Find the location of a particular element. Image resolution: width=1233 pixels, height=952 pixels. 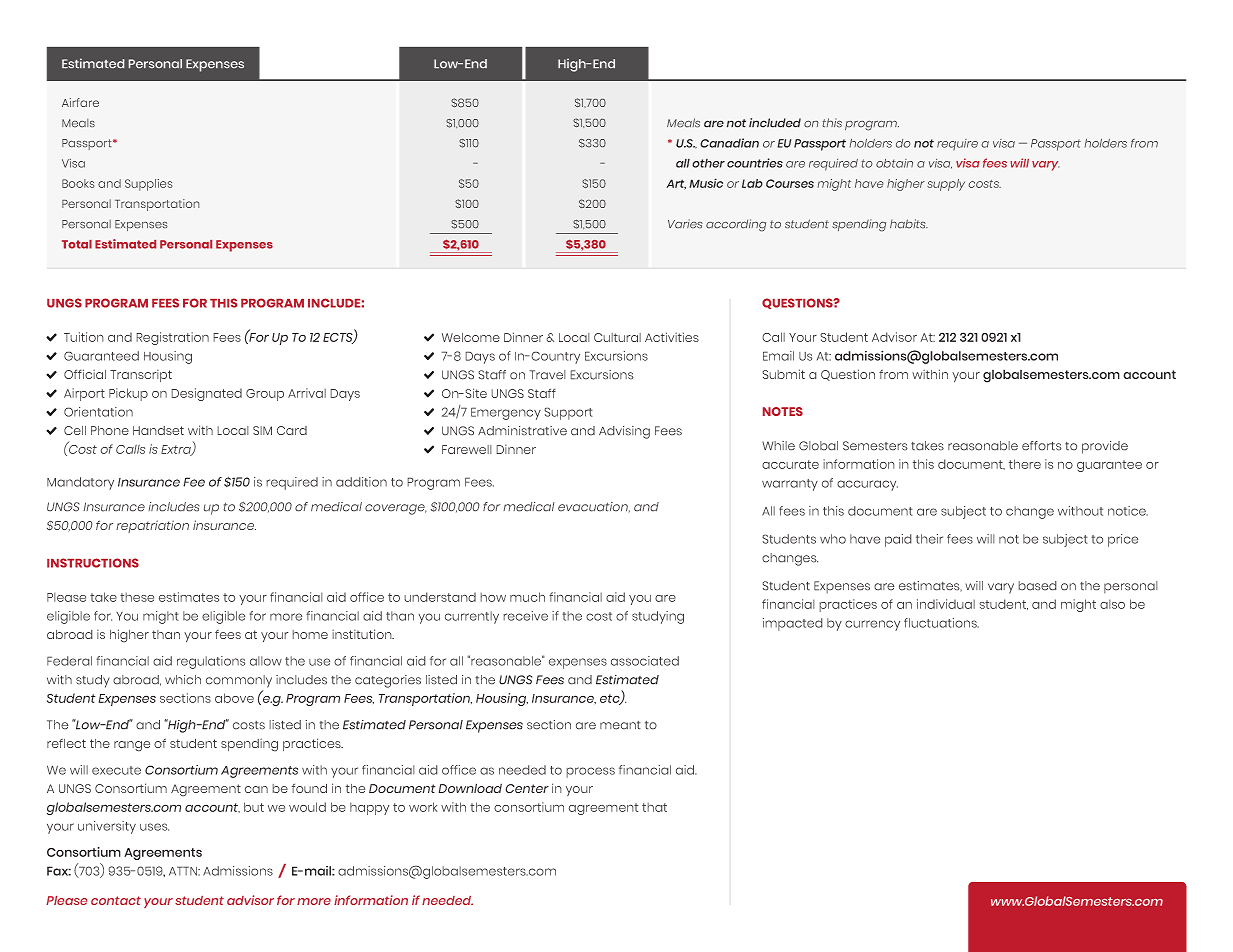

Canadian is located at coordinates (729, 143).
